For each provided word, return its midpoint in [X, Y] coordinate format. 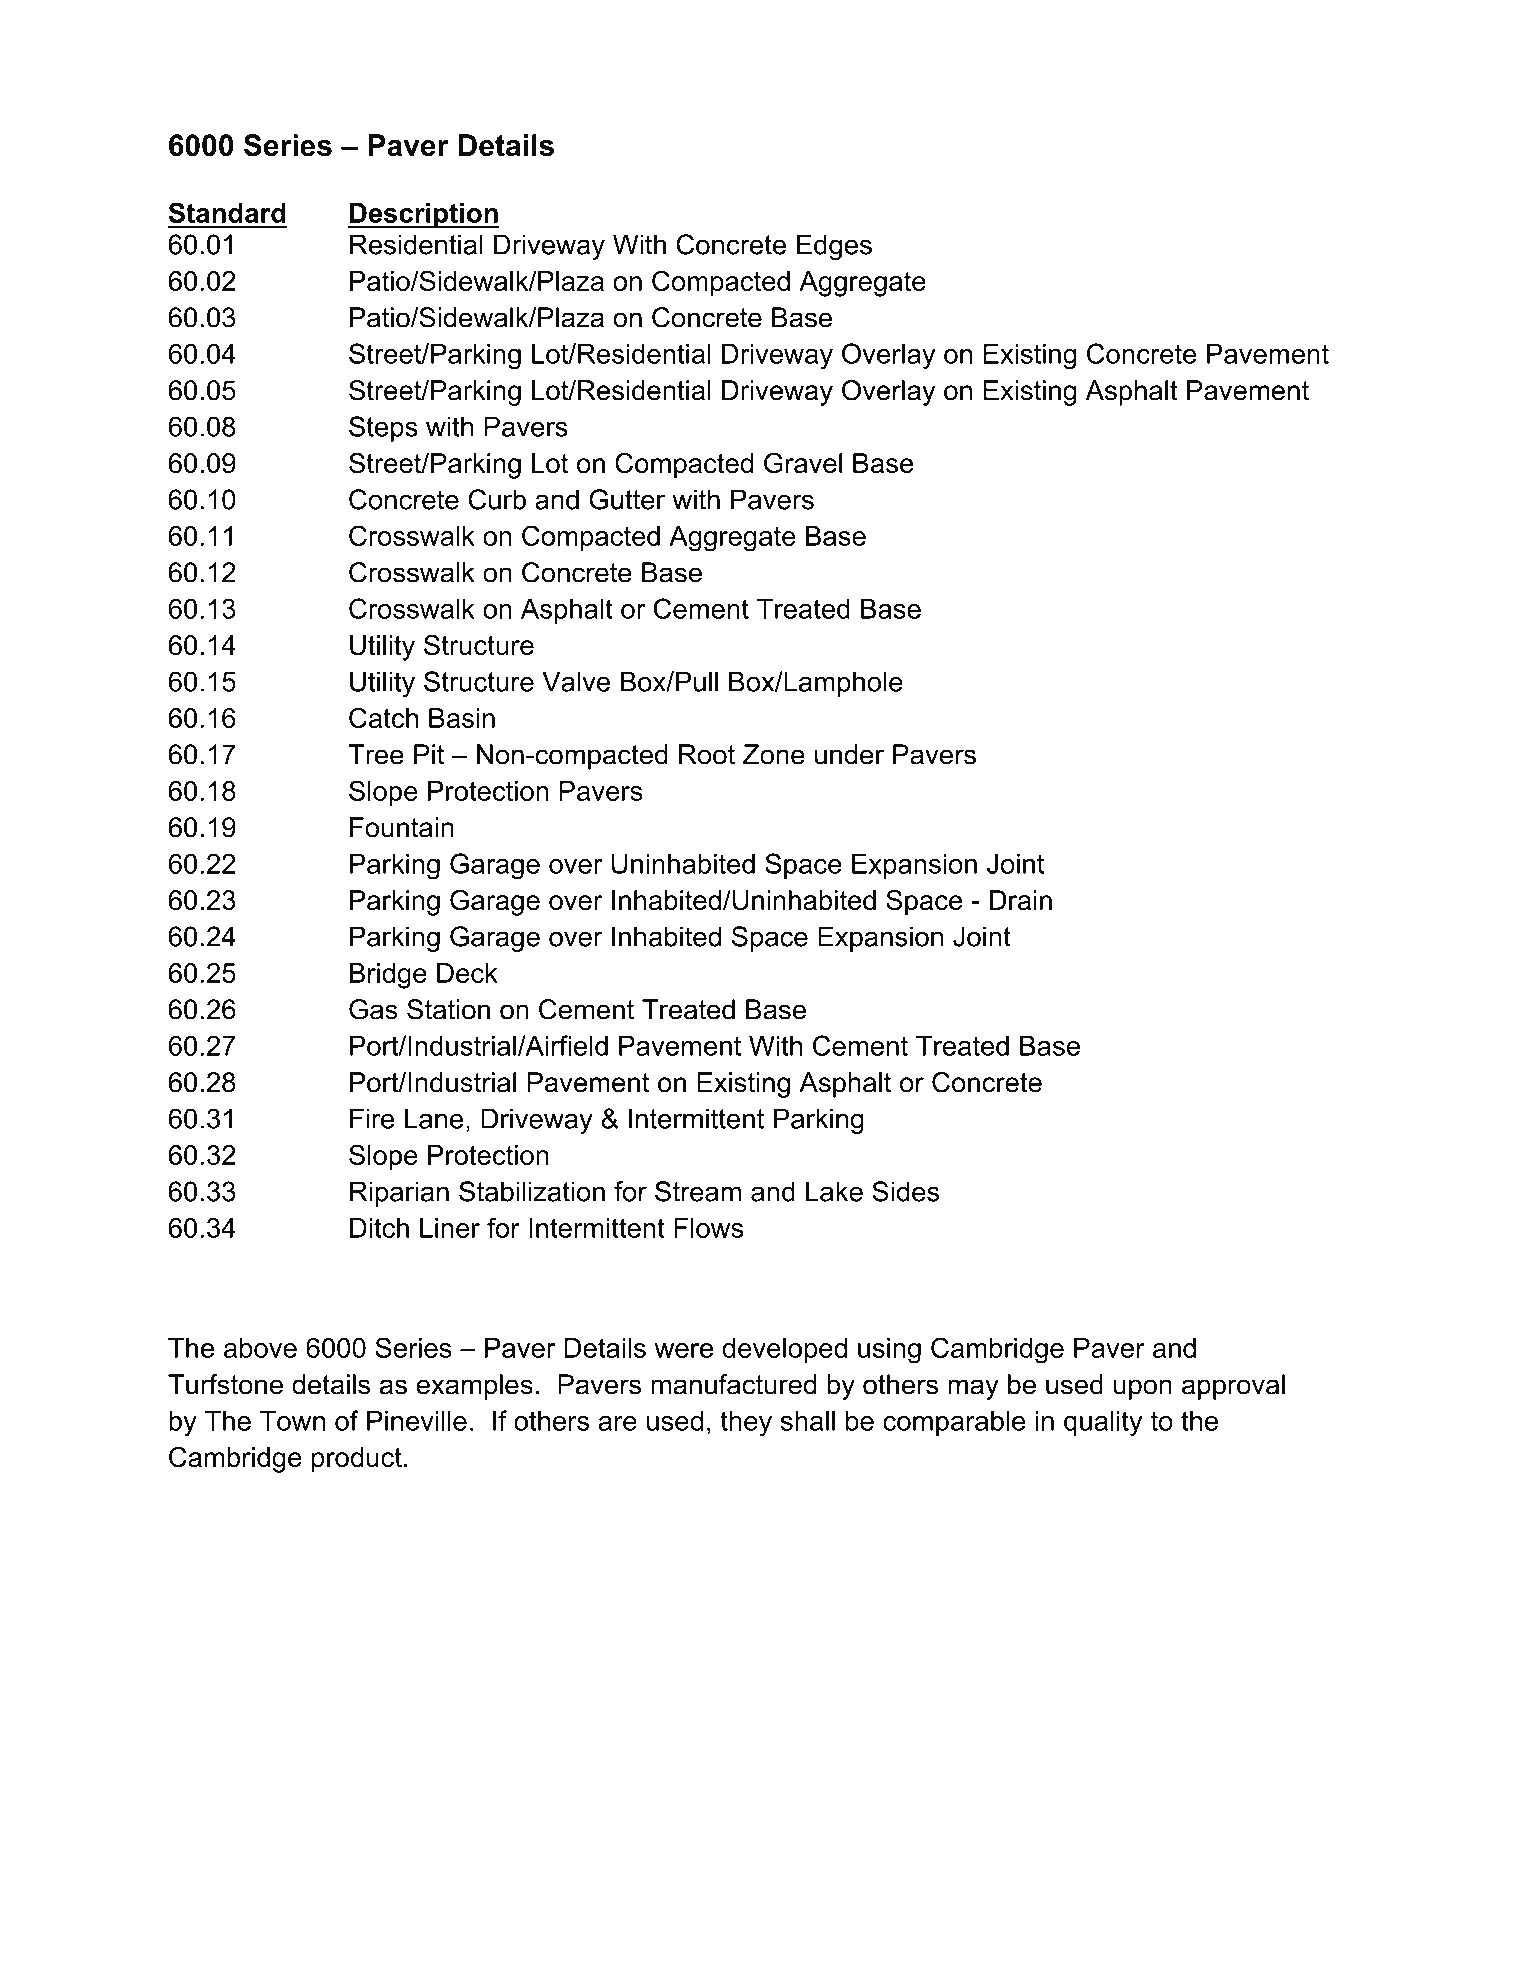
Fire [372, 1118]
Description [424, 216]
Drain [1021, 900]
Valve [576, 681]
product [357, 1460]
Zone [774, 754]
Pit [429, 754]
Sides [905, 1191]
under [849, 754]
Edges [834, 247]
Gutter [627, 499]
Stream [698, 1191]
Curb [497, 499]
